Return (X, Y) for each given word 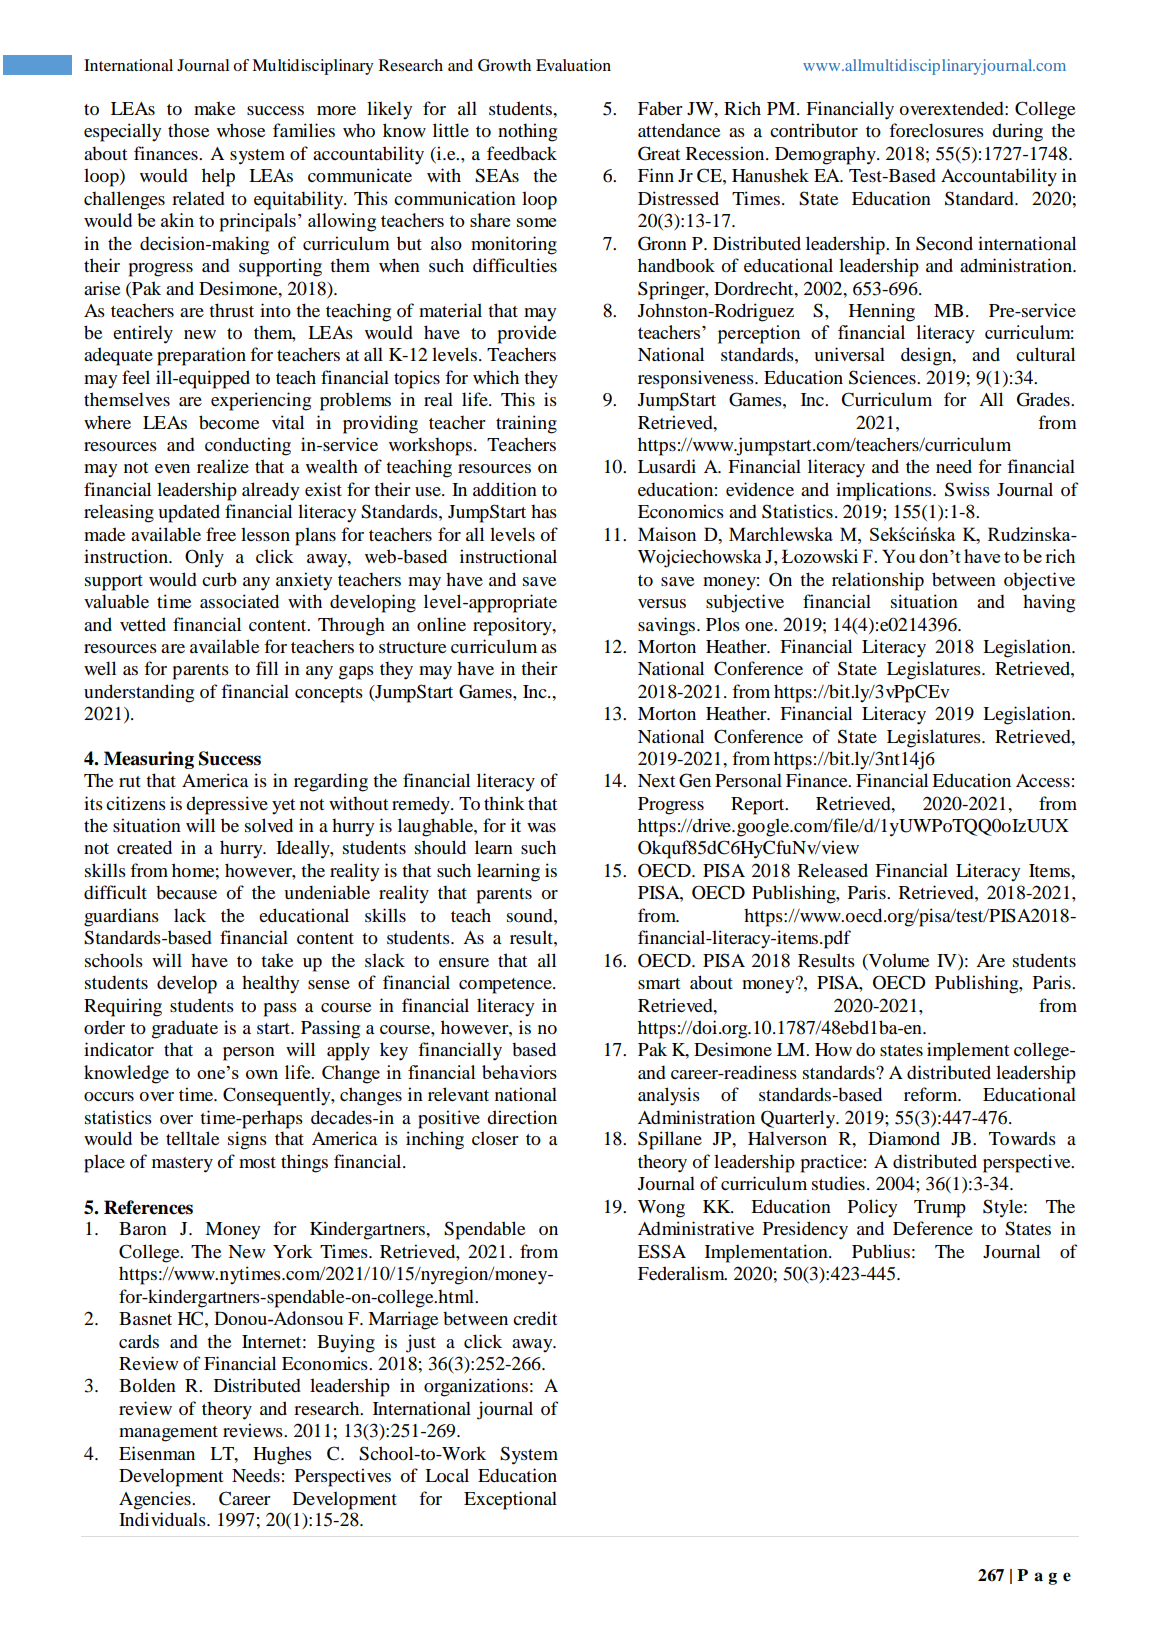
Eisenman (157, 1453)
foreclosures (936, 130)
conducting (248, 446)
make (214, 108)
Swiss (967, 489)
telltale (192, 1138)
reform (932, 1094)
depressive (227, 805)
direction (522, 1117)
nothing (527, 132)
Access (1043, 780)
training (526, 424)
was (541, 827)
